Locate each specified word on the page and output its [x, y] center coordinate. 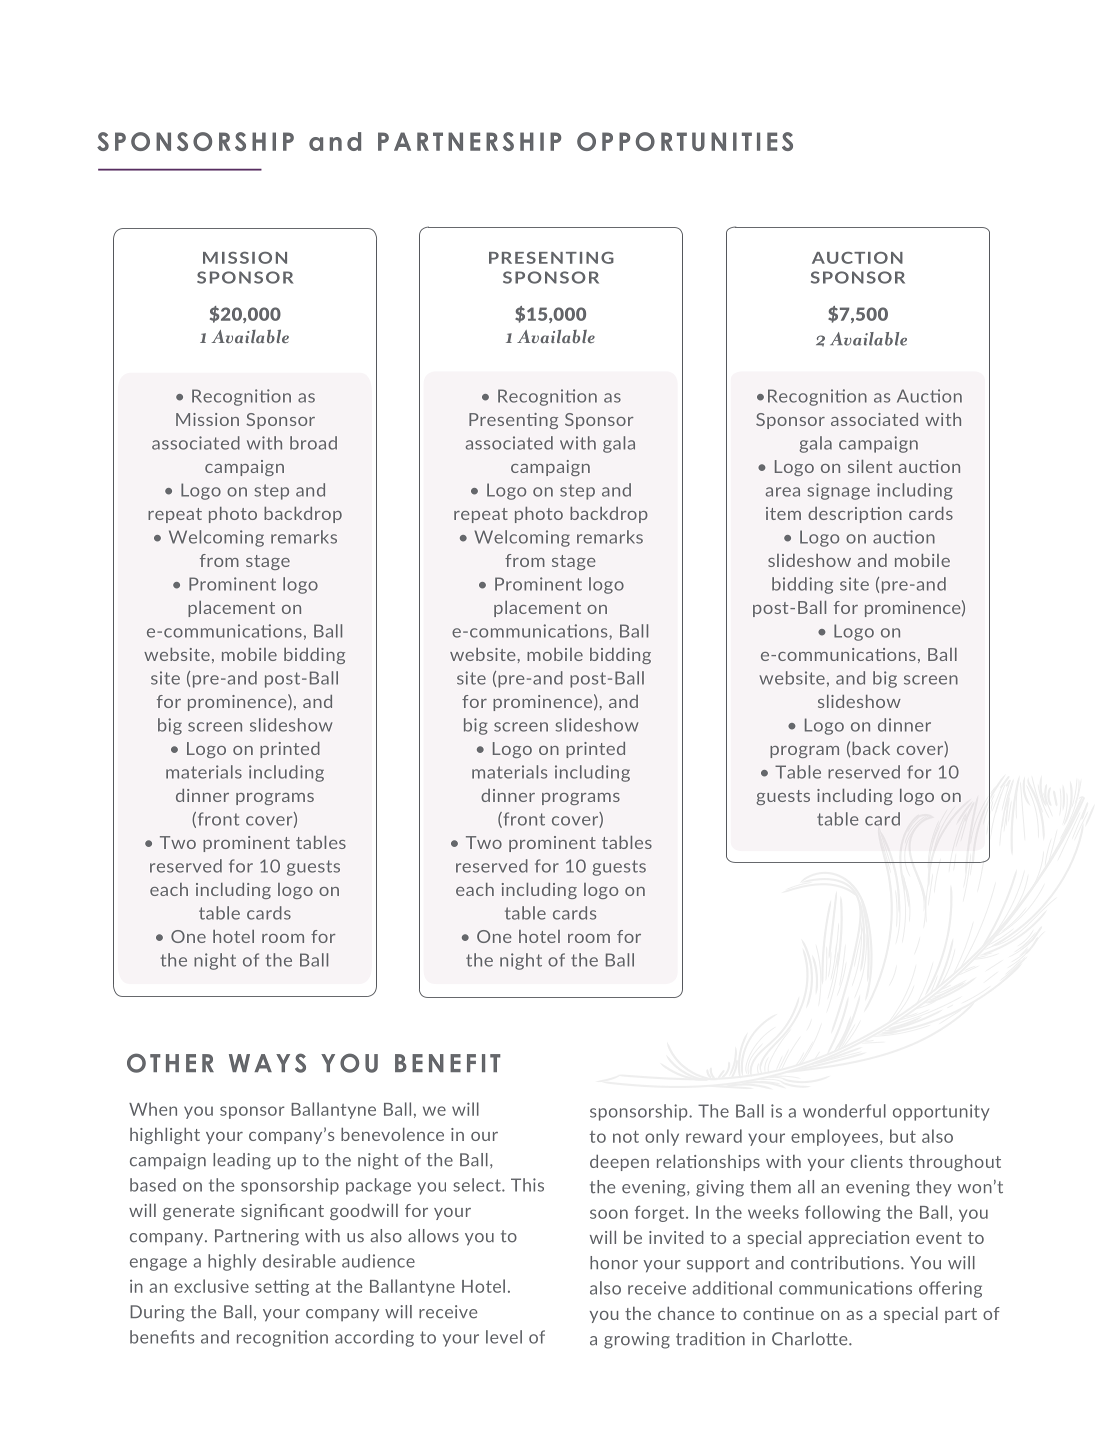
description [855, 515]
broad [313, 443]
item [783, 513]
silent [870, 466]
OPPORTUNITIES [685, 141]
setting [282, 1287]
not [626, 1136]
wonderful [844, 1111]
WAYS [267, 1063]
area [783, 492]
